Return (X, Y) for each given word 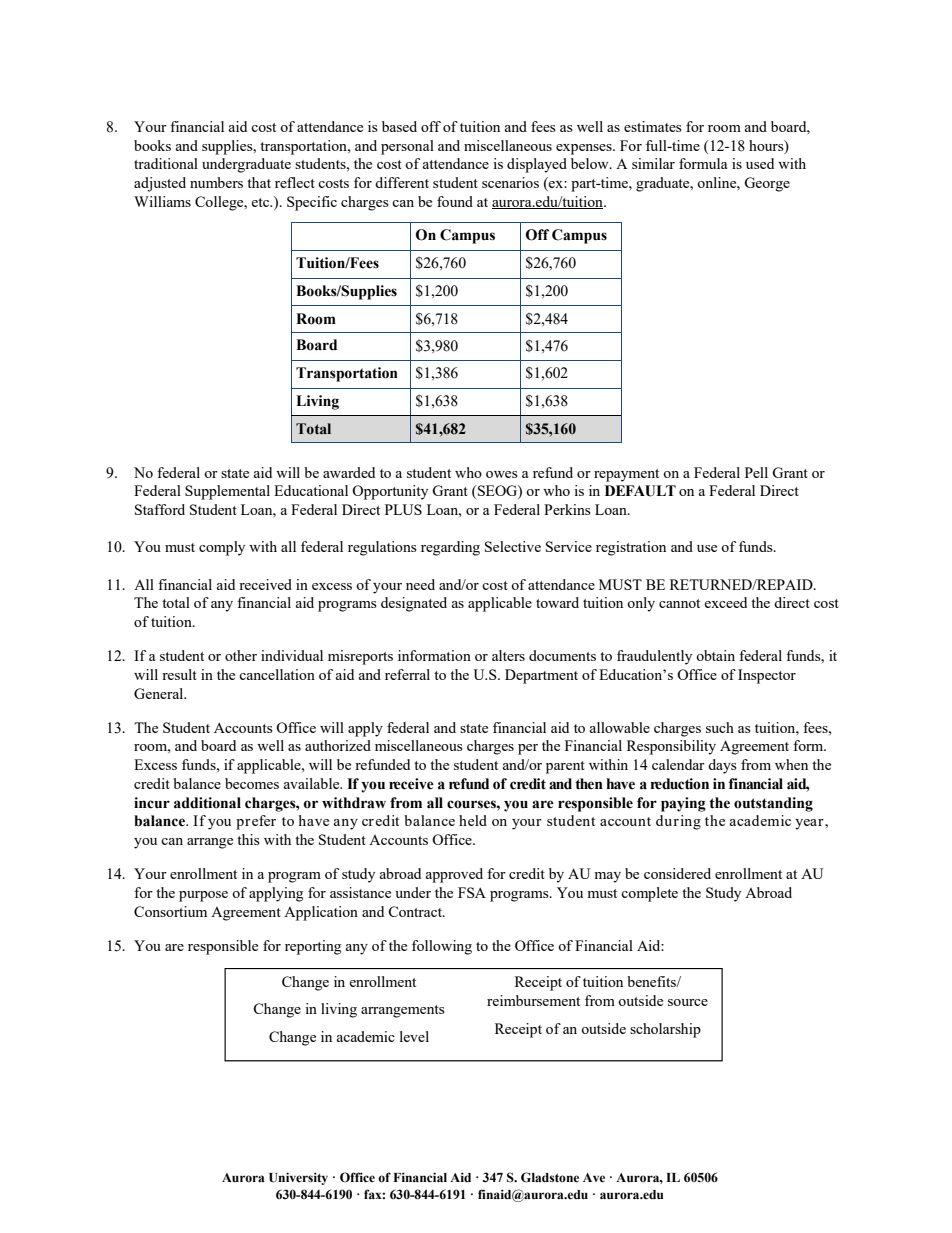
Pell (756, 472)
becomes (252, 783)
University (298, 1178)
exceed (725, 602)
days (722, 766)
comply (222, 548)
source (688, 1002)
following (442, 947)
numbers (216, 182)
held (473, 820)
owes (502, 474)
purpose (203, 896)
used (760, 163)
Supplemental (227, 492)
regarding (450, 548)
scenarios (510, 182)
